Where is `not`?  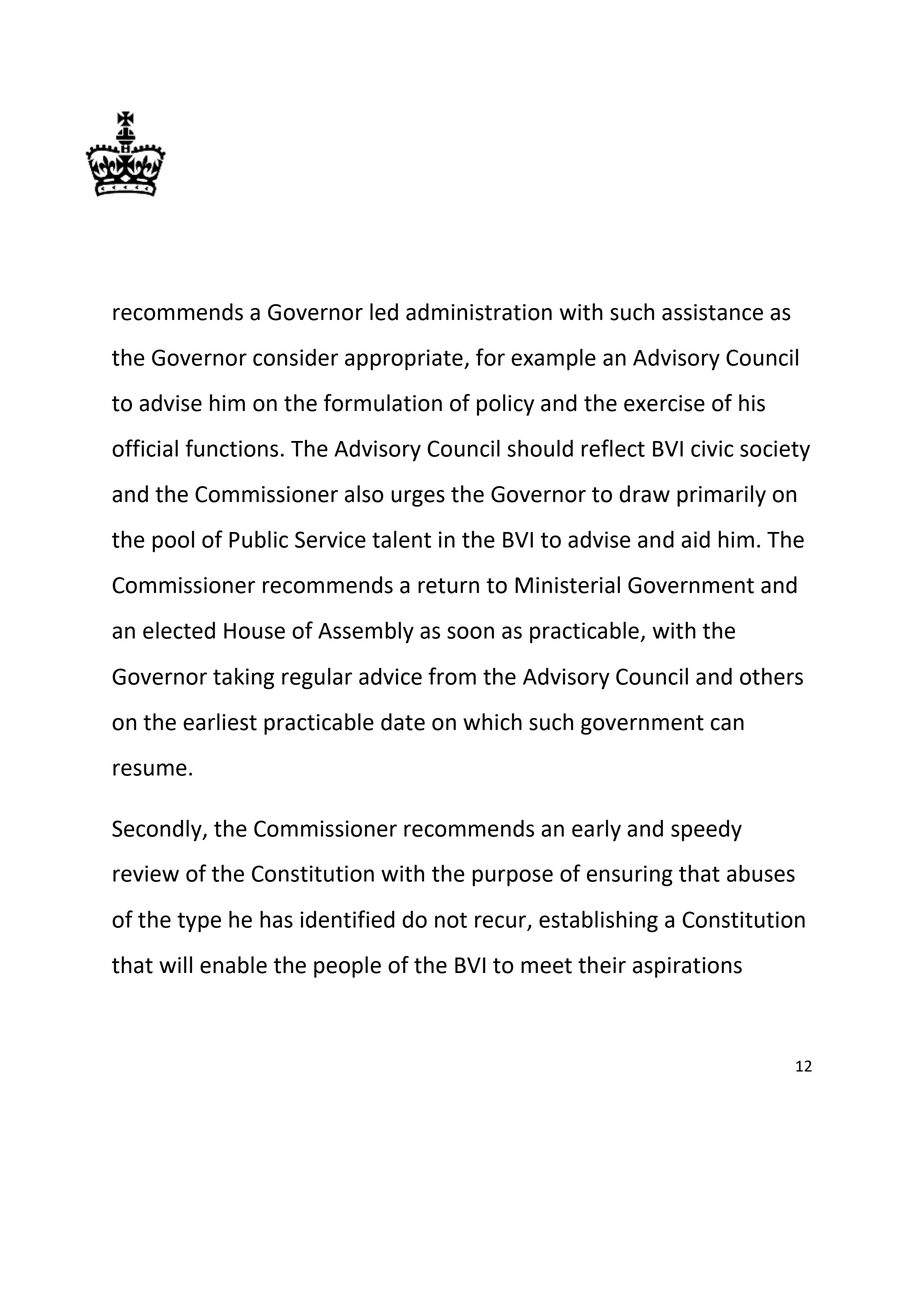 not is located at coordinates (451, 920).
